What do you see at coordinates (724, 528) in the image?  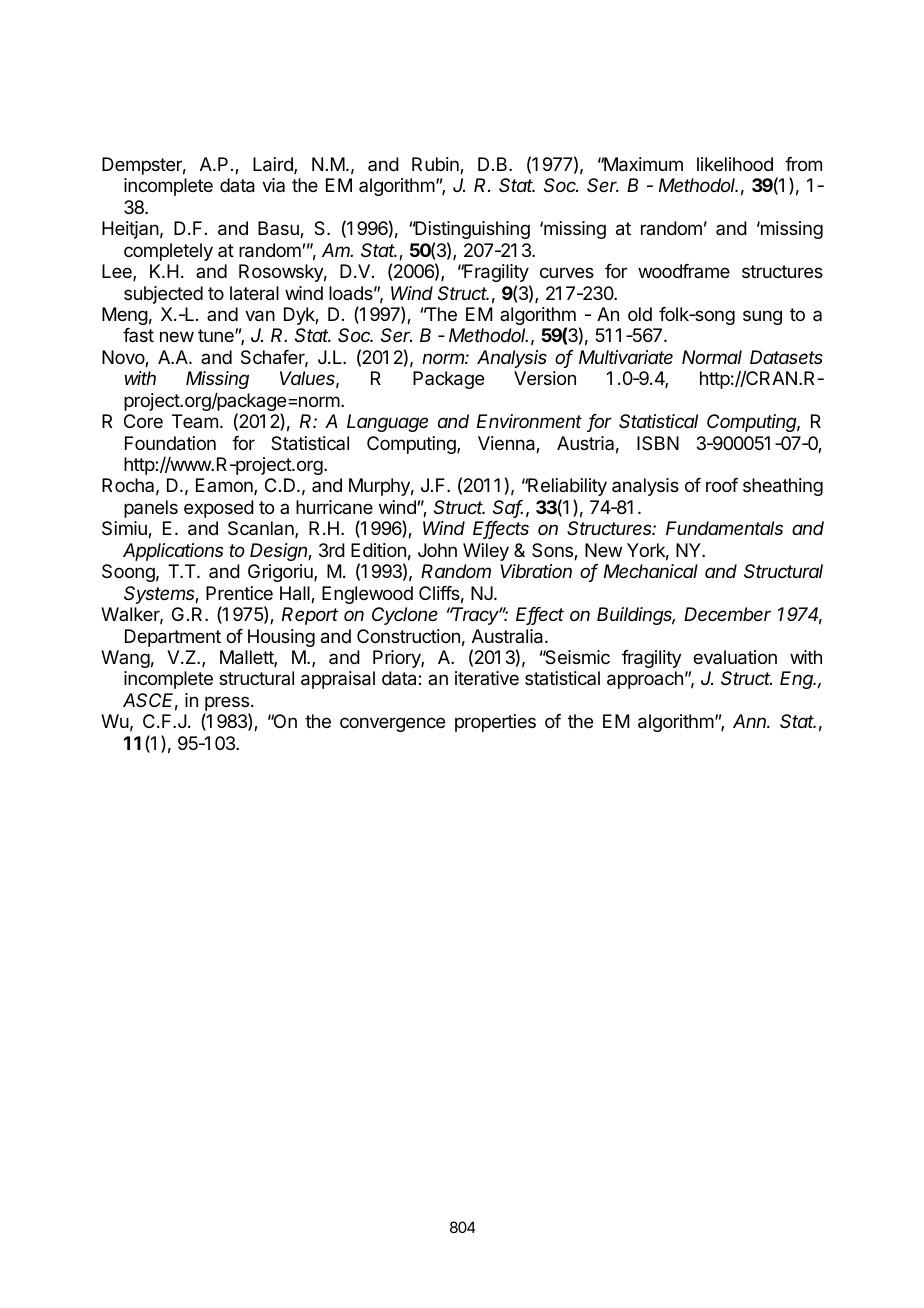 I see `Fundamentals` at bounding box center [724, 528].
